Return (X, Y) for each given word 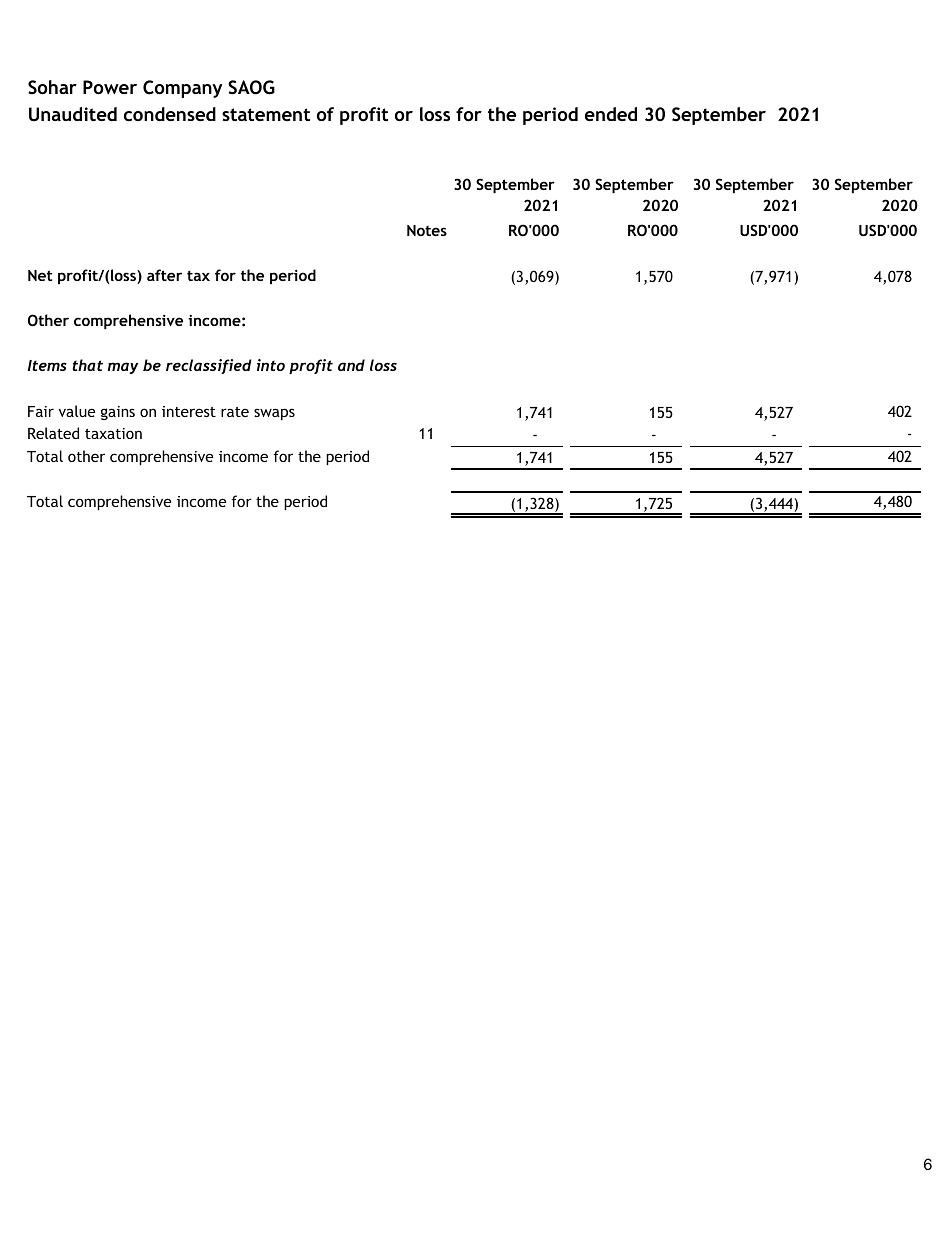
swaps (274, 414)
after (164, 275)
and (351, 365)
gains (118, 413)
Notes (427, 230)
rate (235, 412)
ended (611, 114)
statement (266, 114)
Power (110, 87)
